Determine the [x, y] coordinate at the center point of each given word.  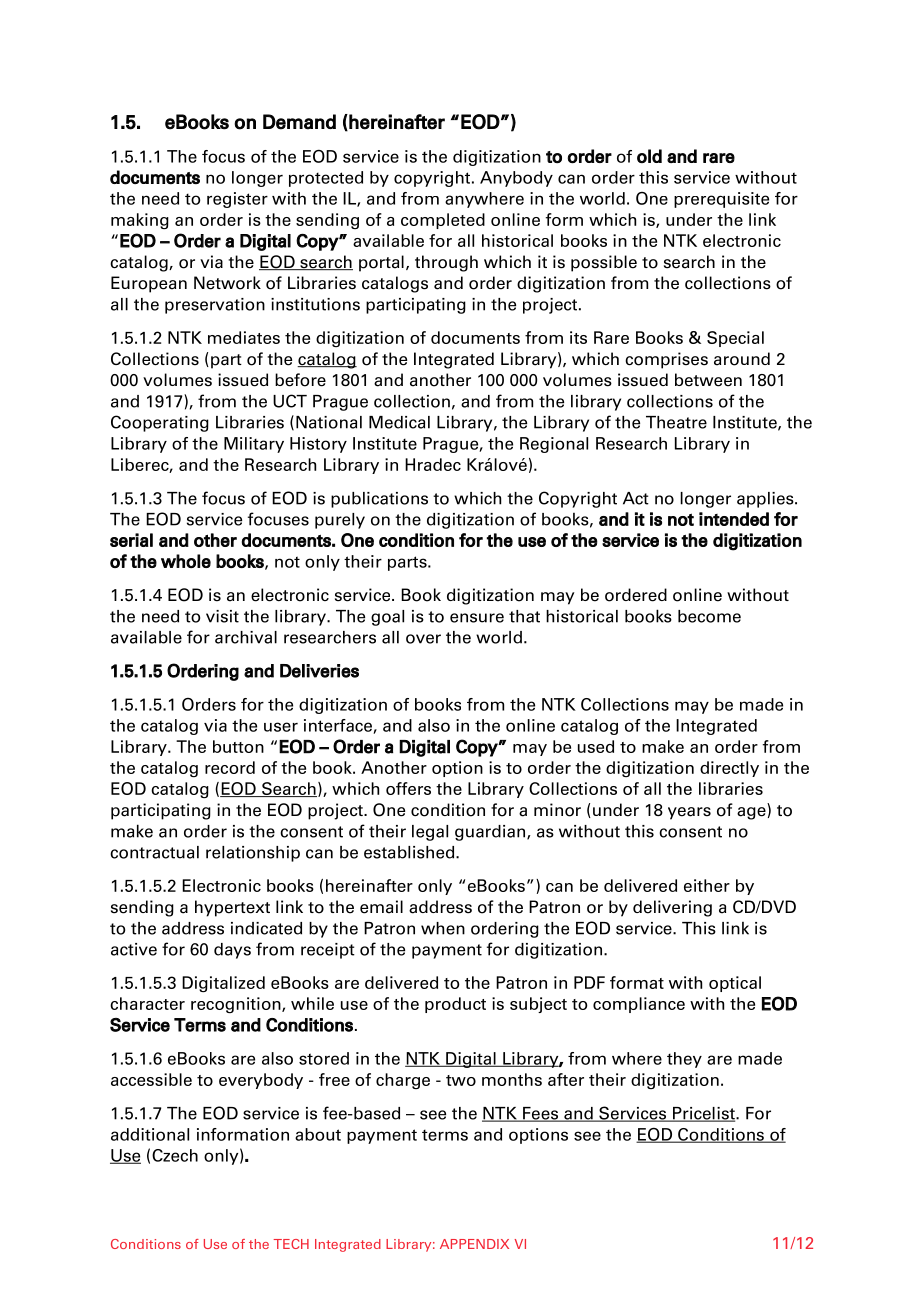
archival [246, 637]
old [649, 156]
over [423, 639]
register [237, 200]
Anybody [516, 179]
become [709, 616]
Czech [175, 1155]
